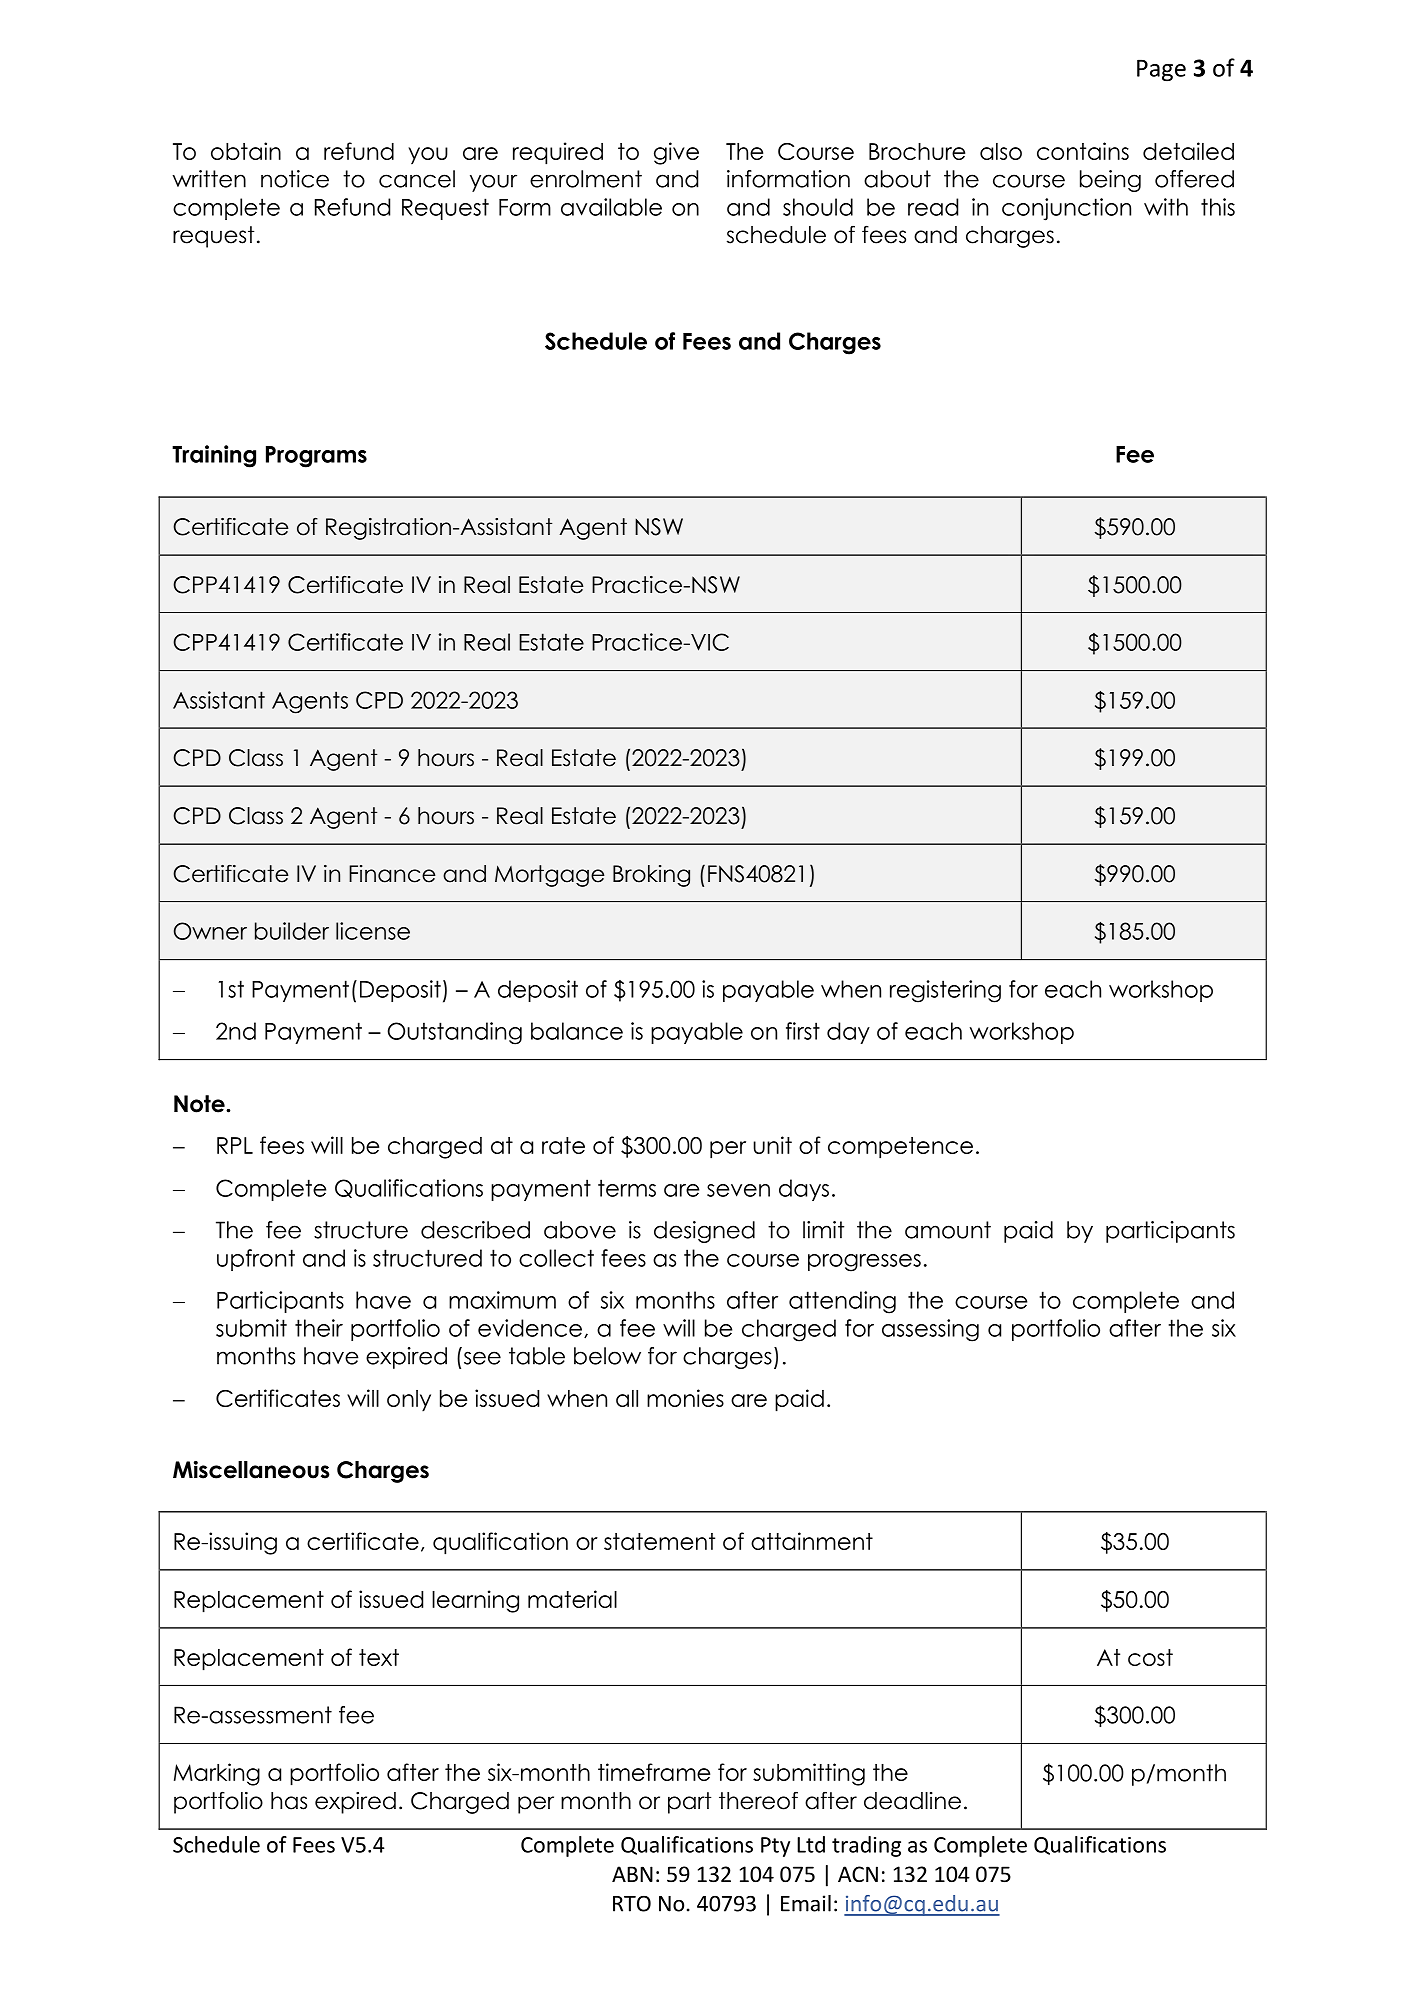 The image size is (1425, 2016). What do you see at coordinates (292, 931) in the screenshot?
I see `builder` at bounding box center [292, 931].
